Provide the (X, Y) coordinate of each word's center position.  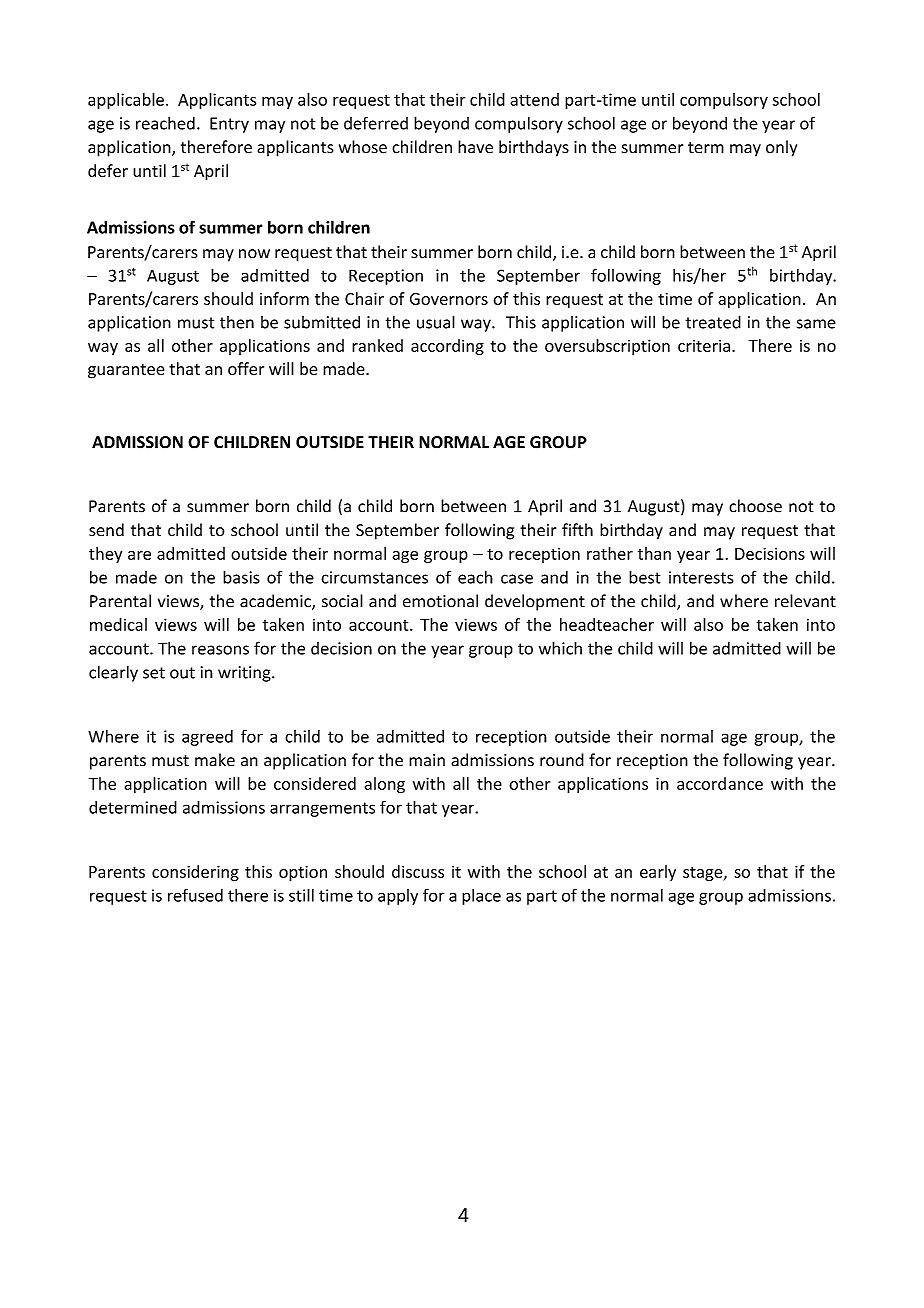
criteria (704, 346)
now (254, 254)
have (475, 147)
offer (246, 368)
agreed (207, 738)
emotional (440, 601)
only (781, 148)
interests (701, 577)
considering (195, 873)
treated (713, 322)
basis (241, 577)
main (427, 760)
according (447, 347)
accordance (720, 783)
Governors (449, 299)
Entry (229, 125)
